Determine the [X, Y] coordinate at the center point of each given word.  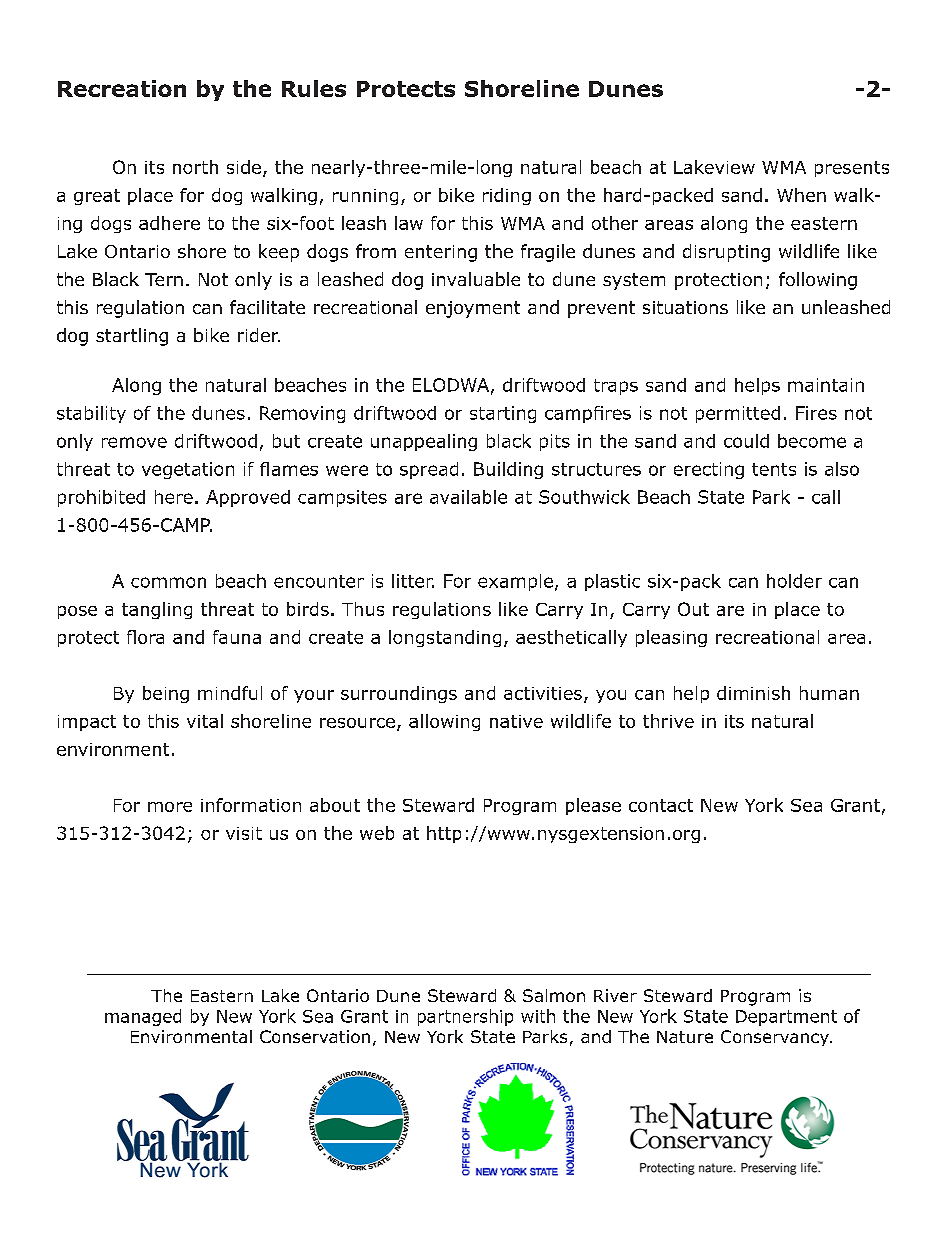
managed [143, 1017]
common [168, 582]
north [195, 167]
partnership [465, 1017]
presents [852, 169]
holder [794, 581]
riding [507, 196]
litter [413, 581]
